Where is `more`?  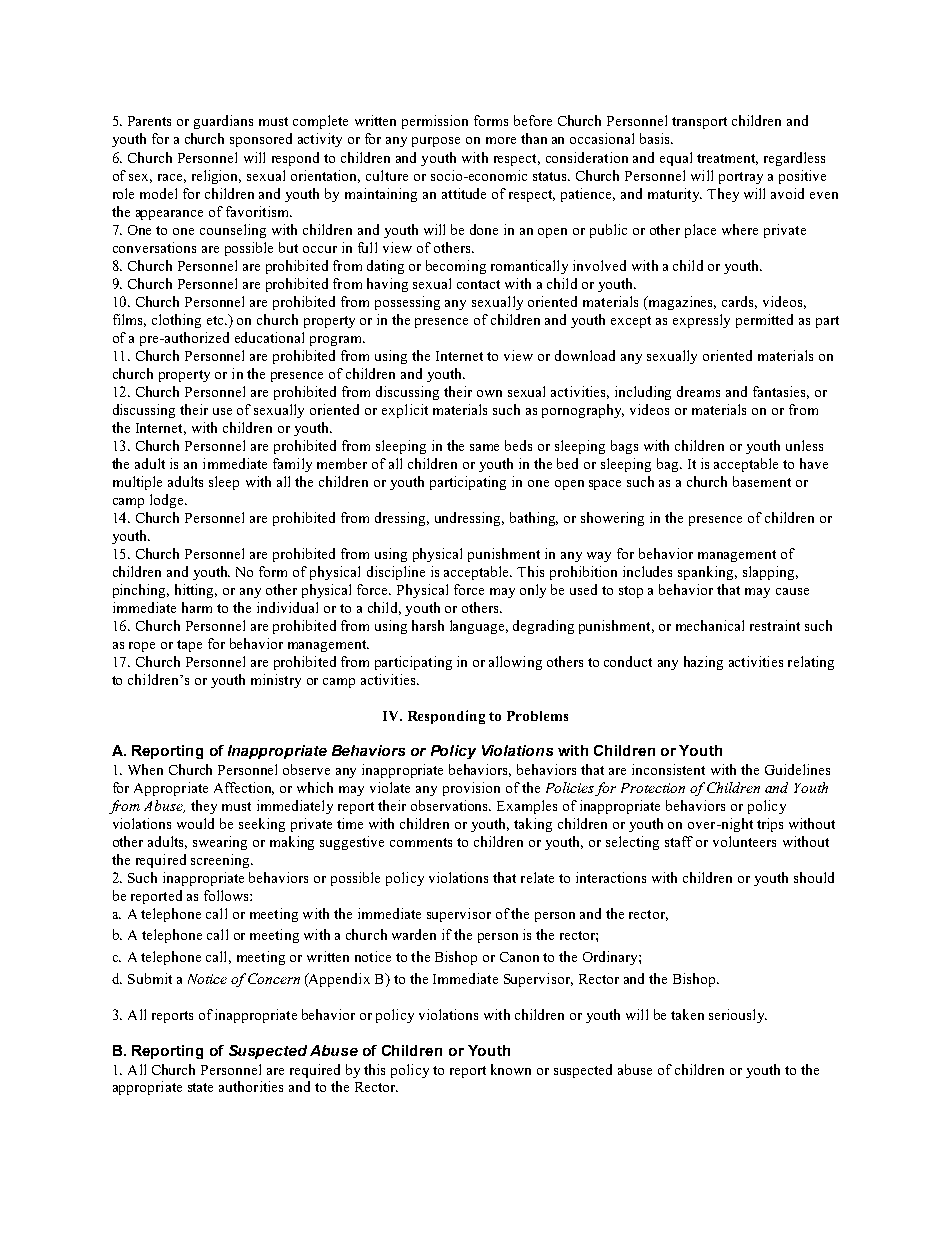 more is located at coordinates (501, 140).
